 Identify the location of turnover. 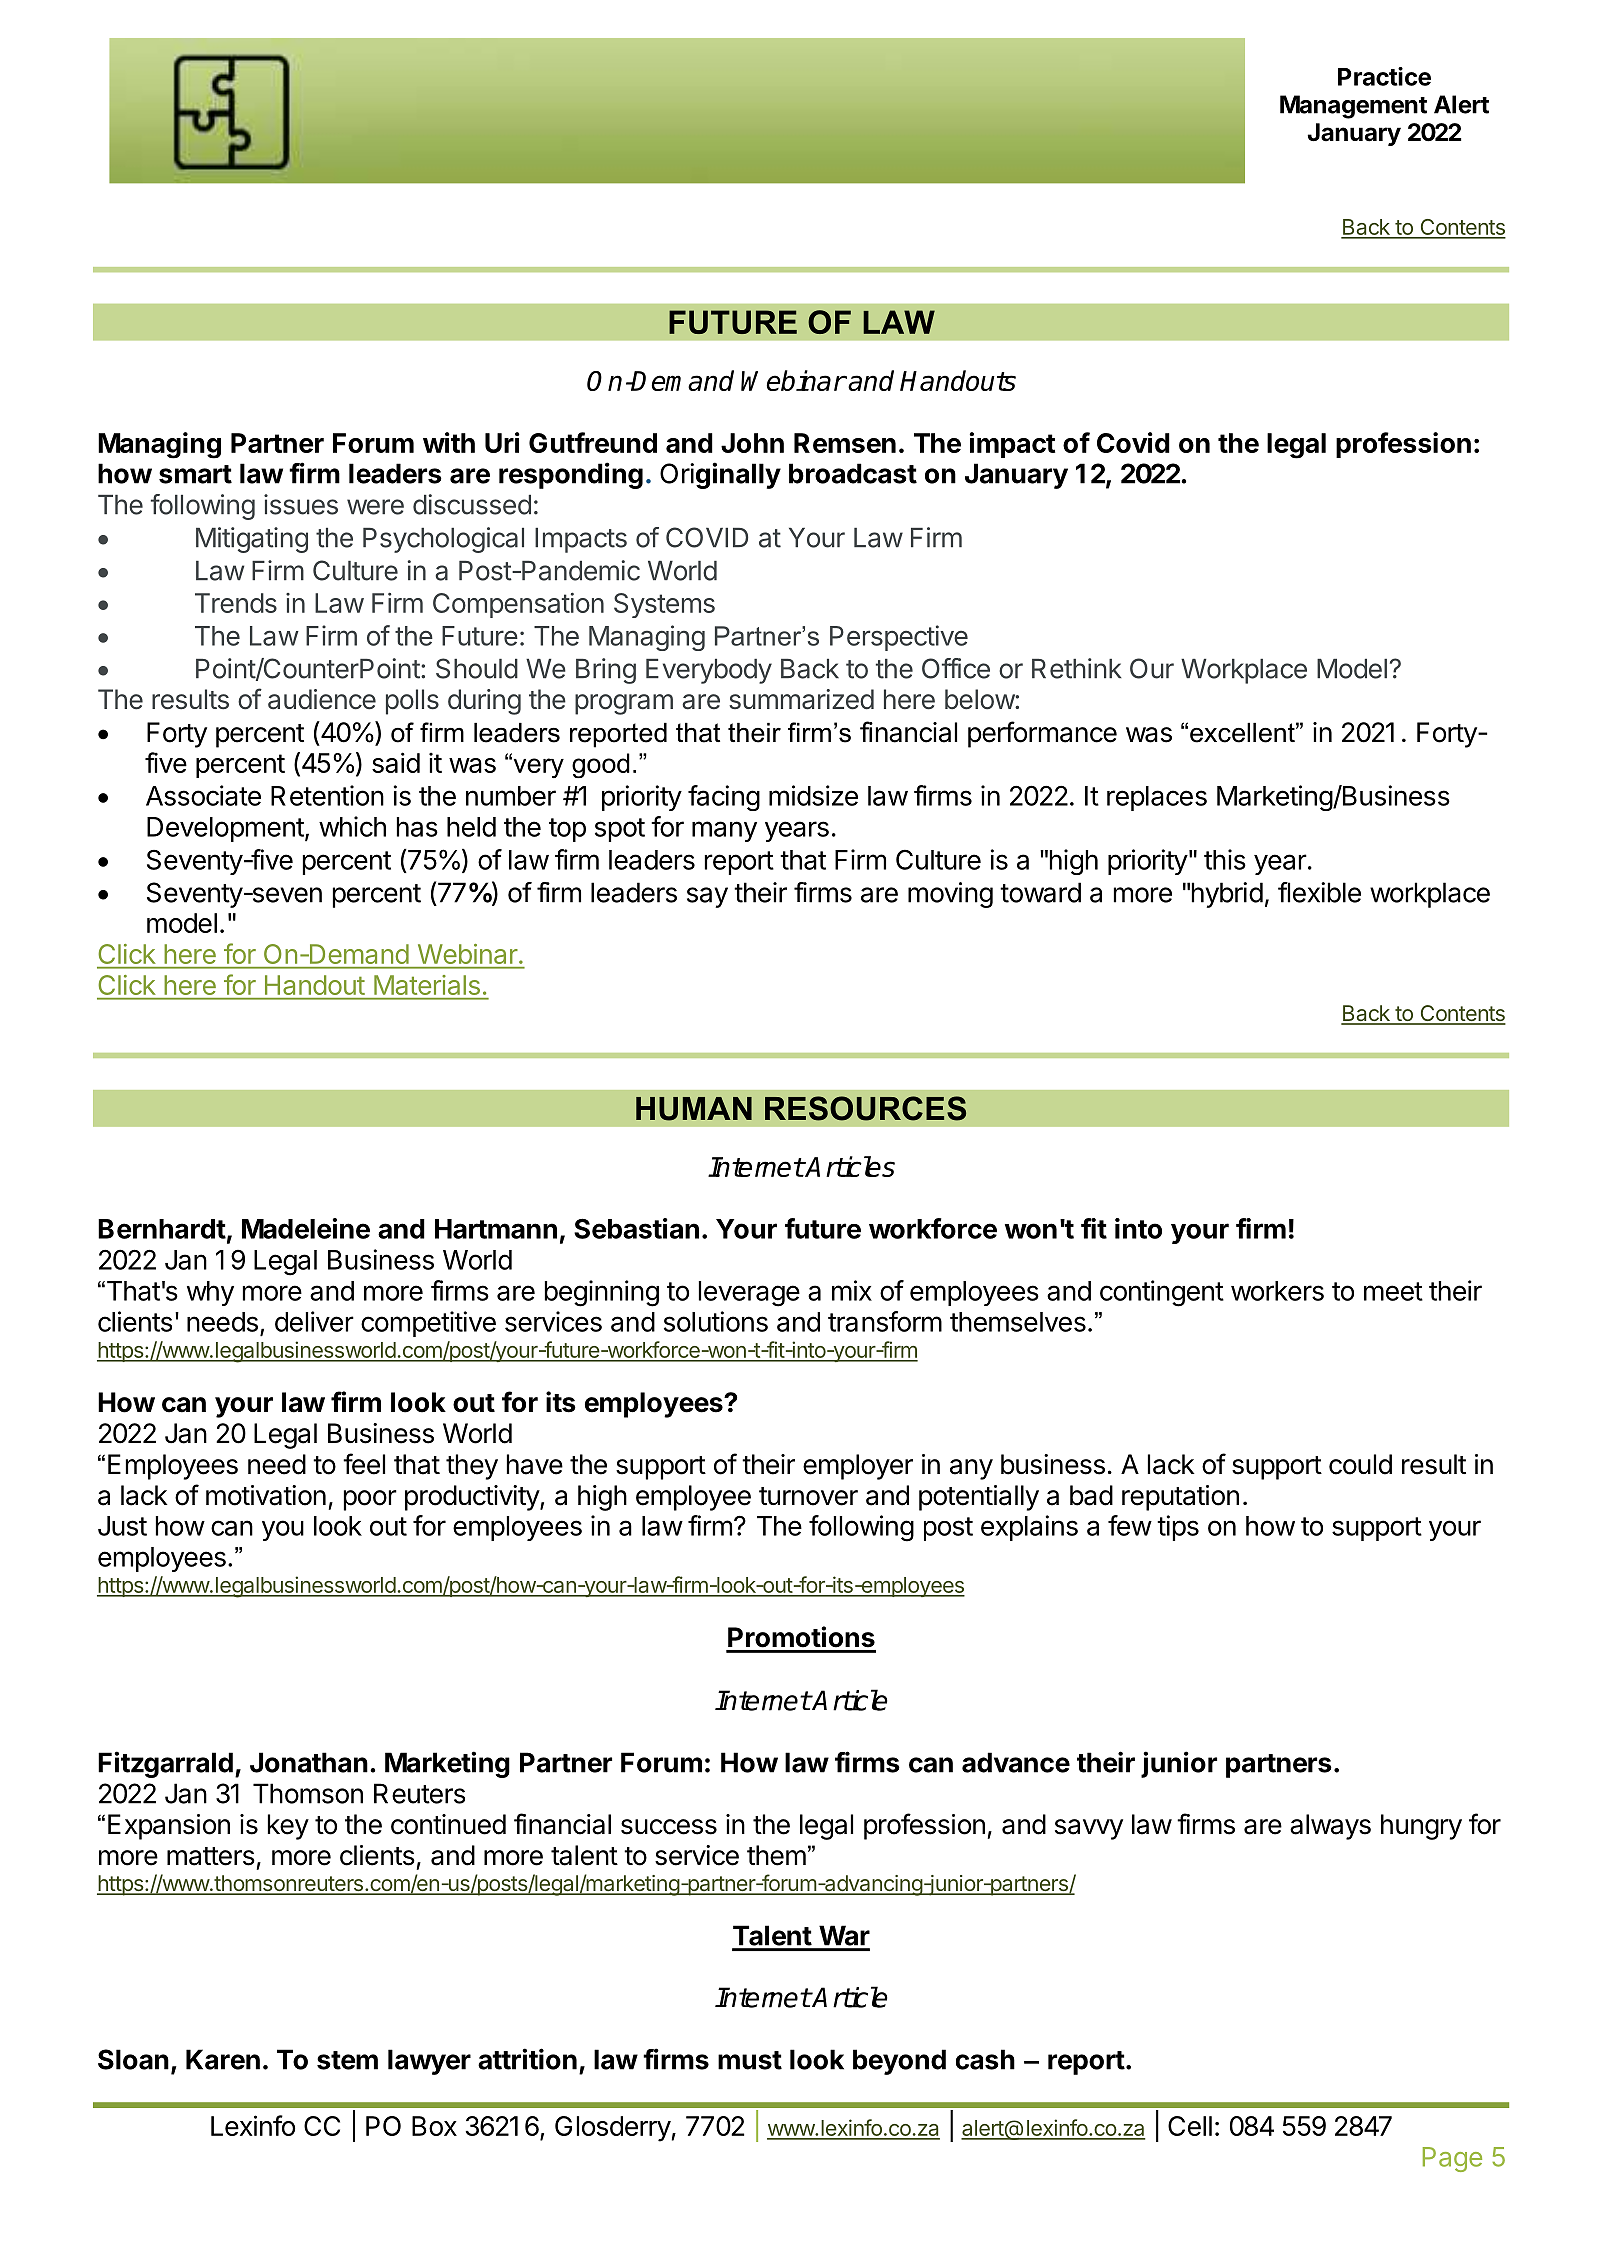
(808, 1496).
